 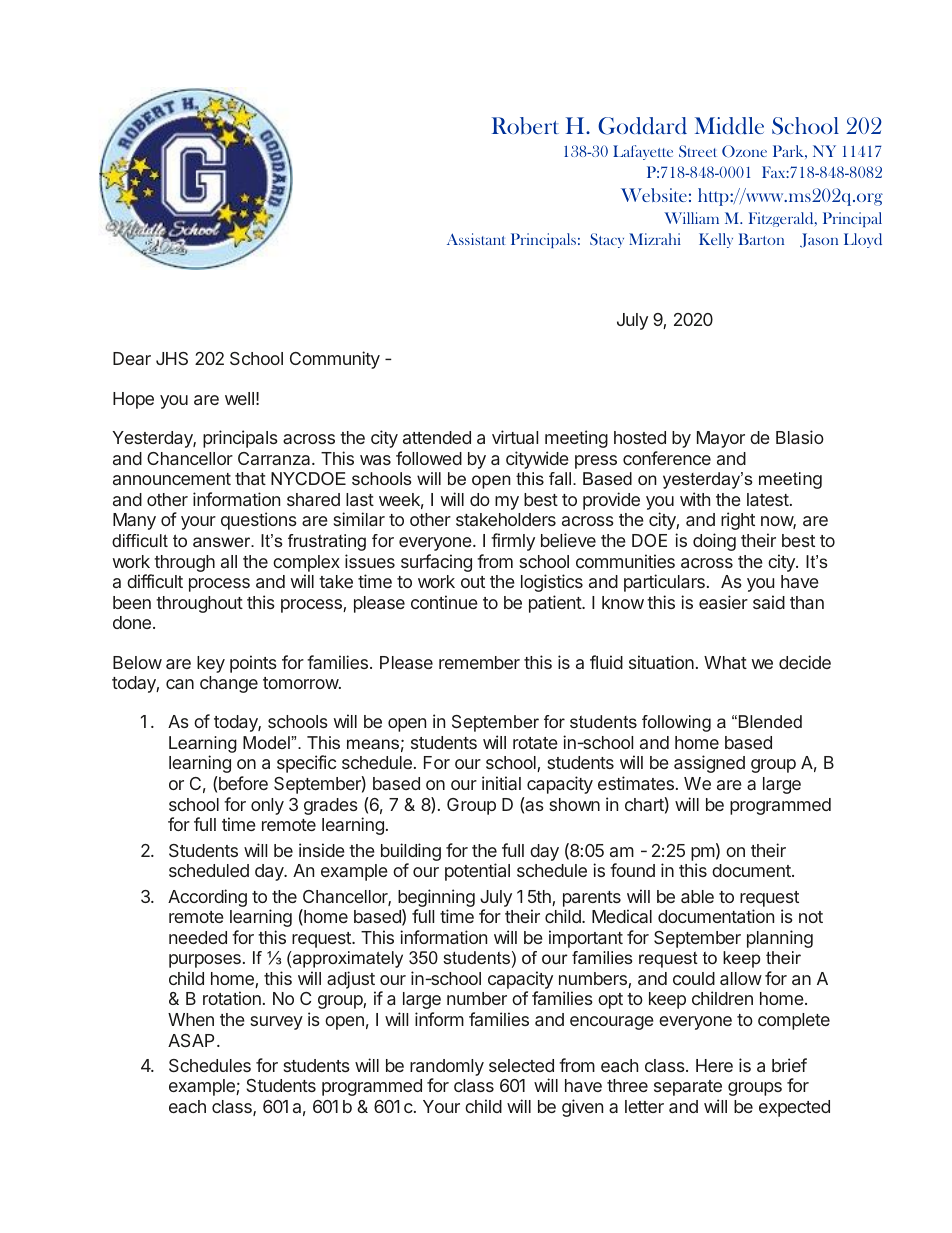 What do you see at coordinates (191, 1040) in the document?
I see `ASAP` at bounding box center [191, 1040].
